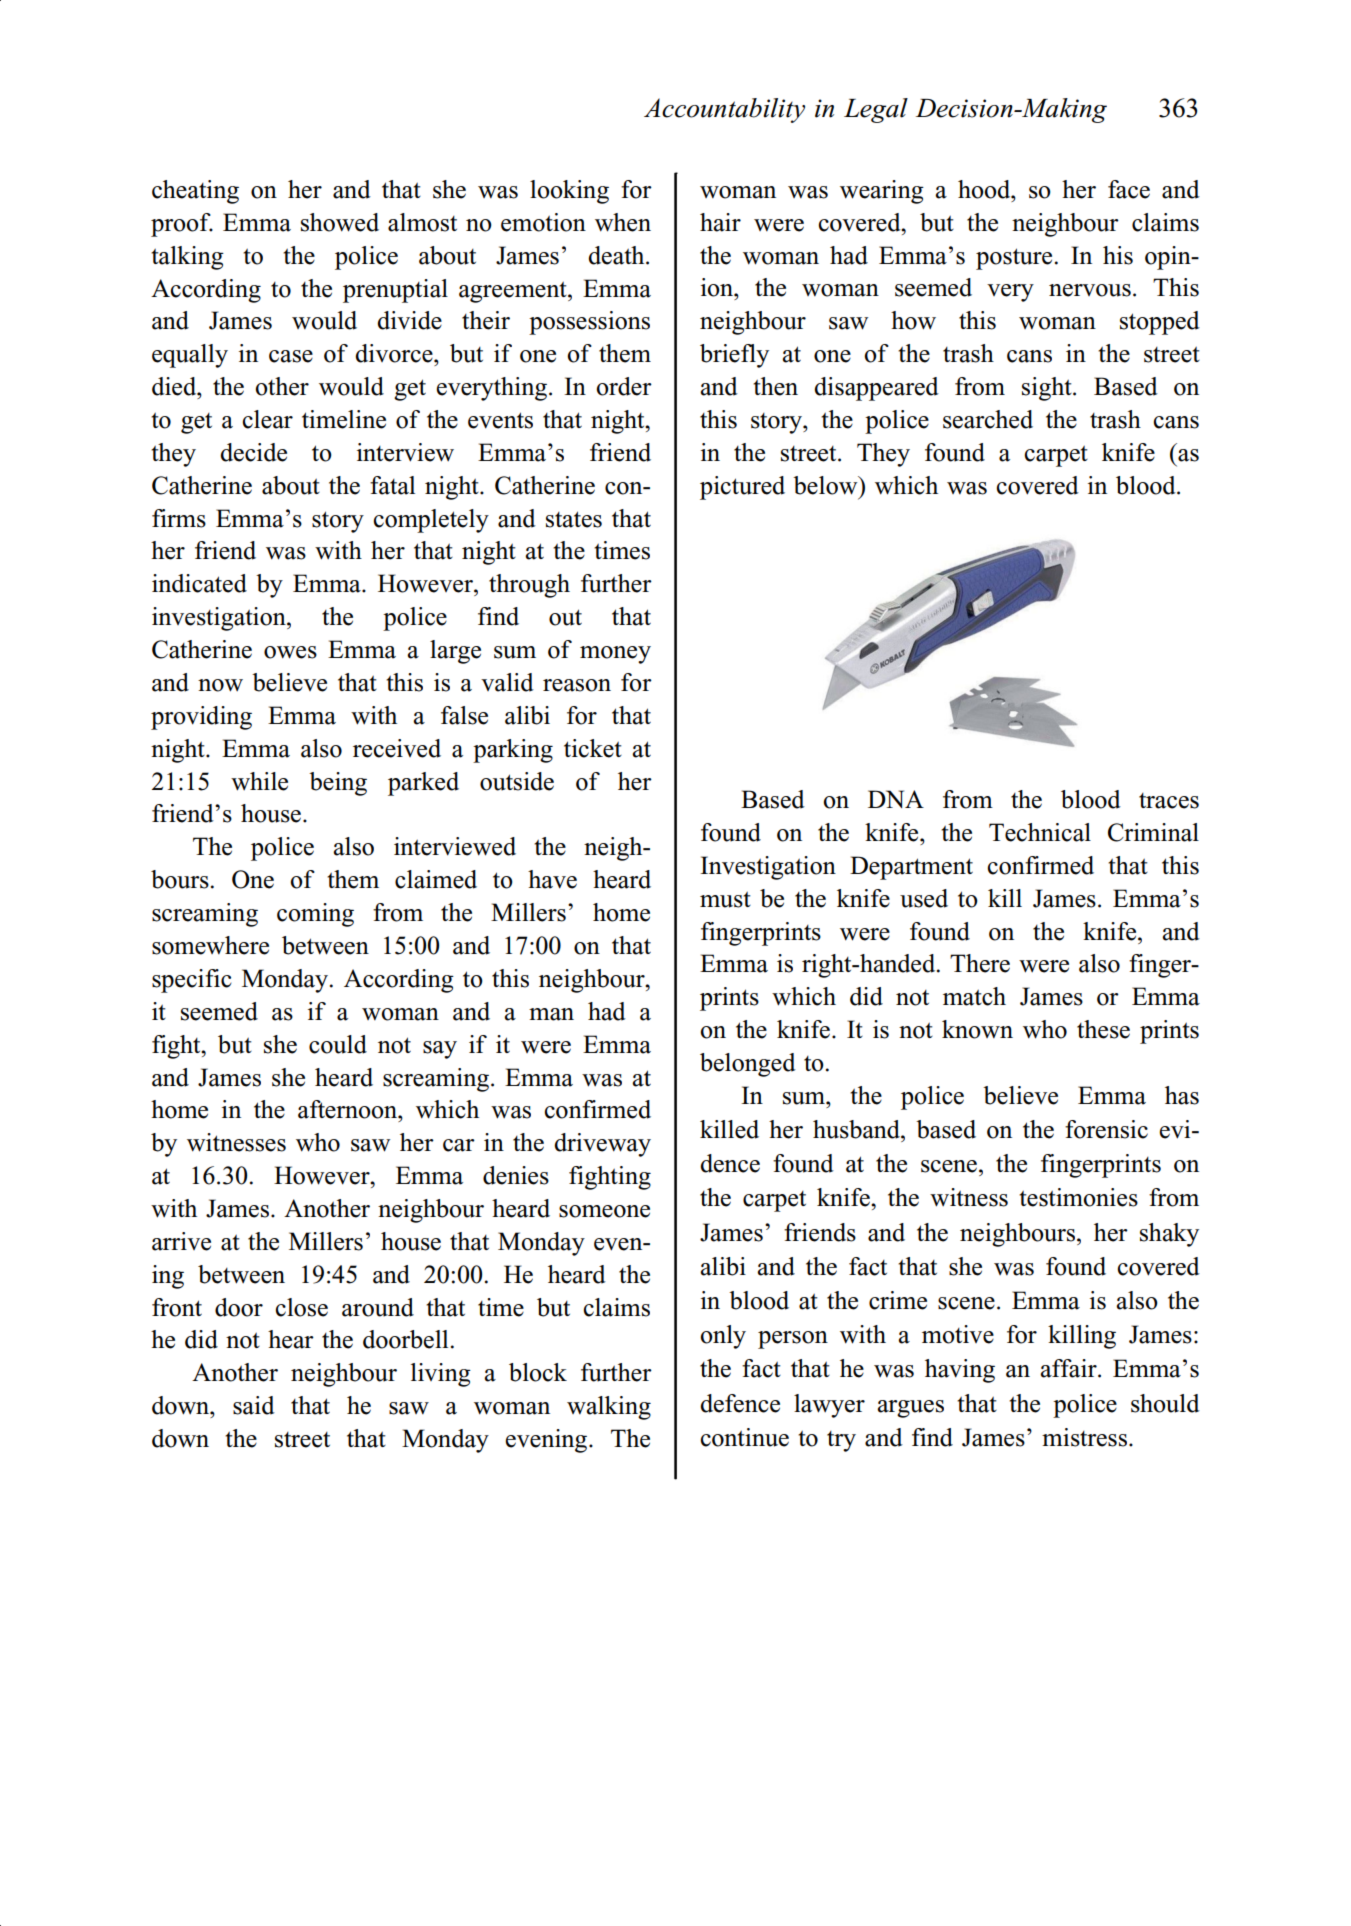  What do you see at coordinates (254, 1405) in the image?
I see `said` at bounding box center [254, 1405].
